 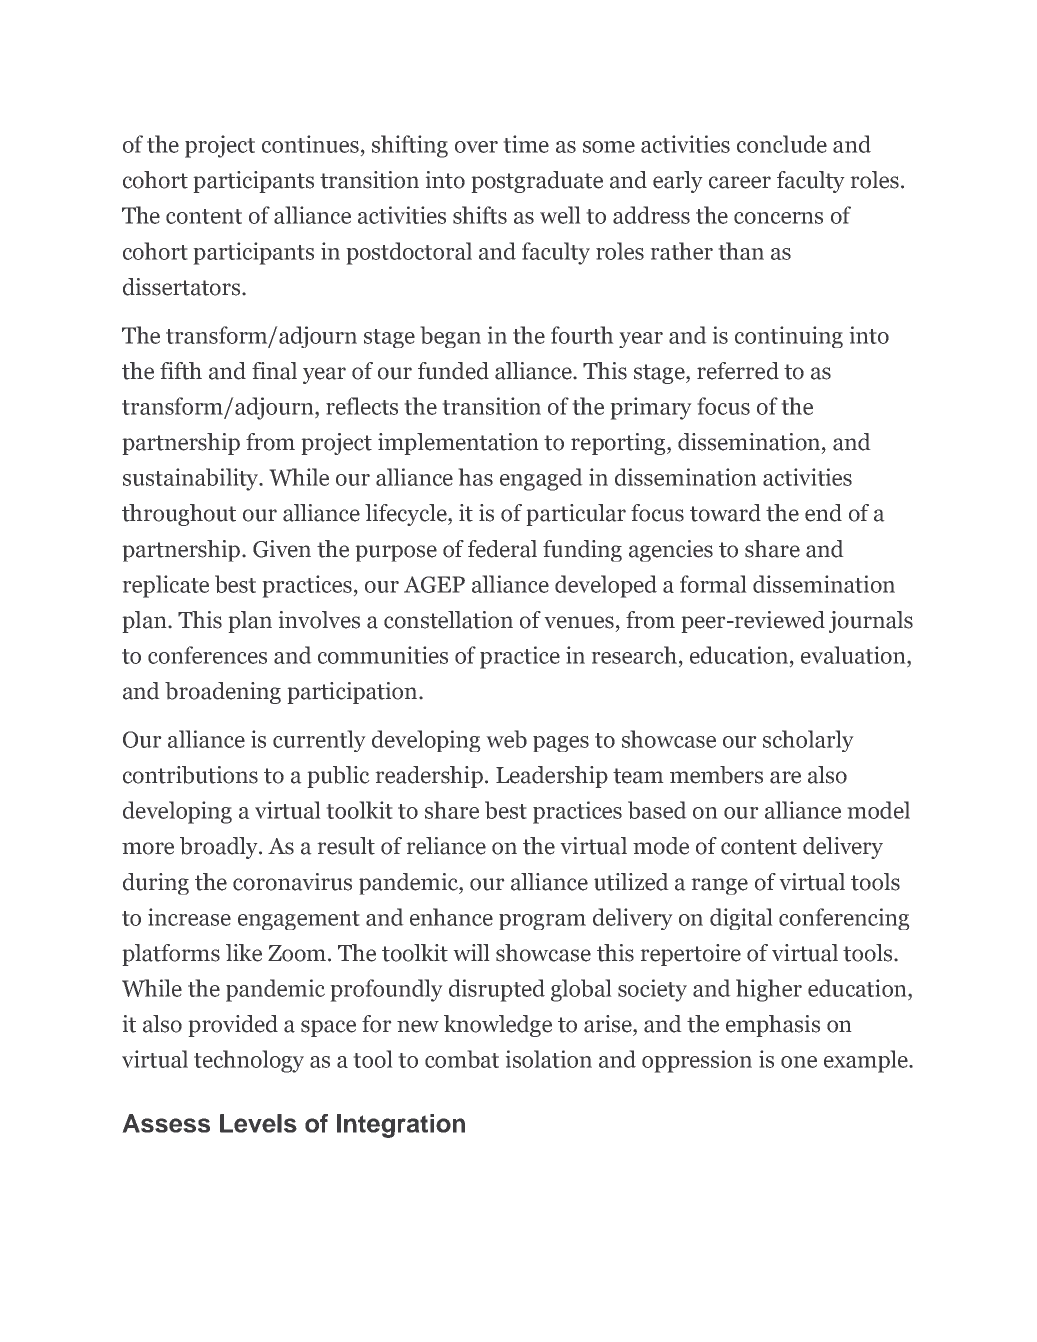 What do you see at coordinates (448, 620) in the page?
I see `constellation` at bounding box center [448, 620].
